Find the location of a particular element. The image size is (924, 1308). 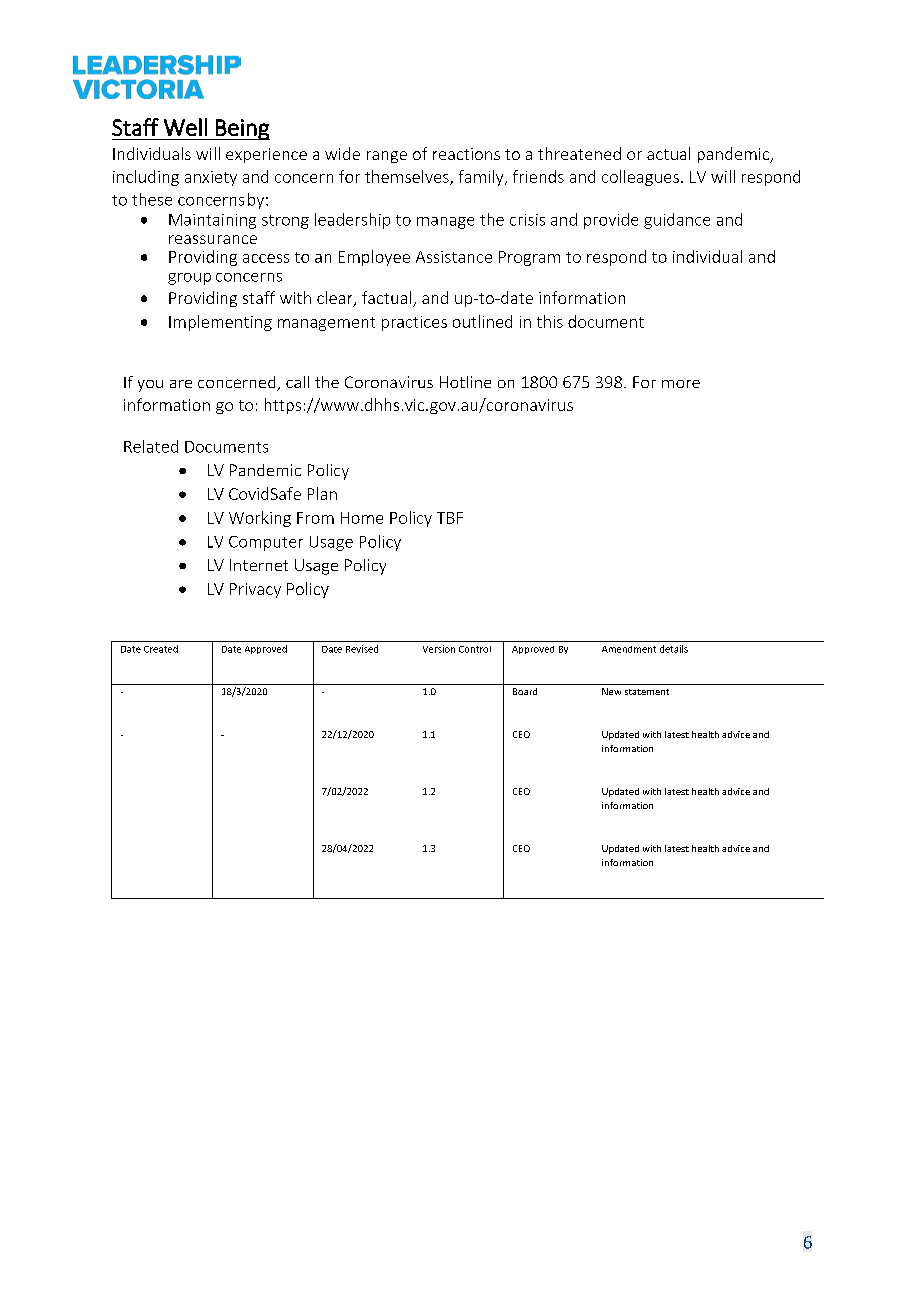

Well is located at coordinates (185, 127).
